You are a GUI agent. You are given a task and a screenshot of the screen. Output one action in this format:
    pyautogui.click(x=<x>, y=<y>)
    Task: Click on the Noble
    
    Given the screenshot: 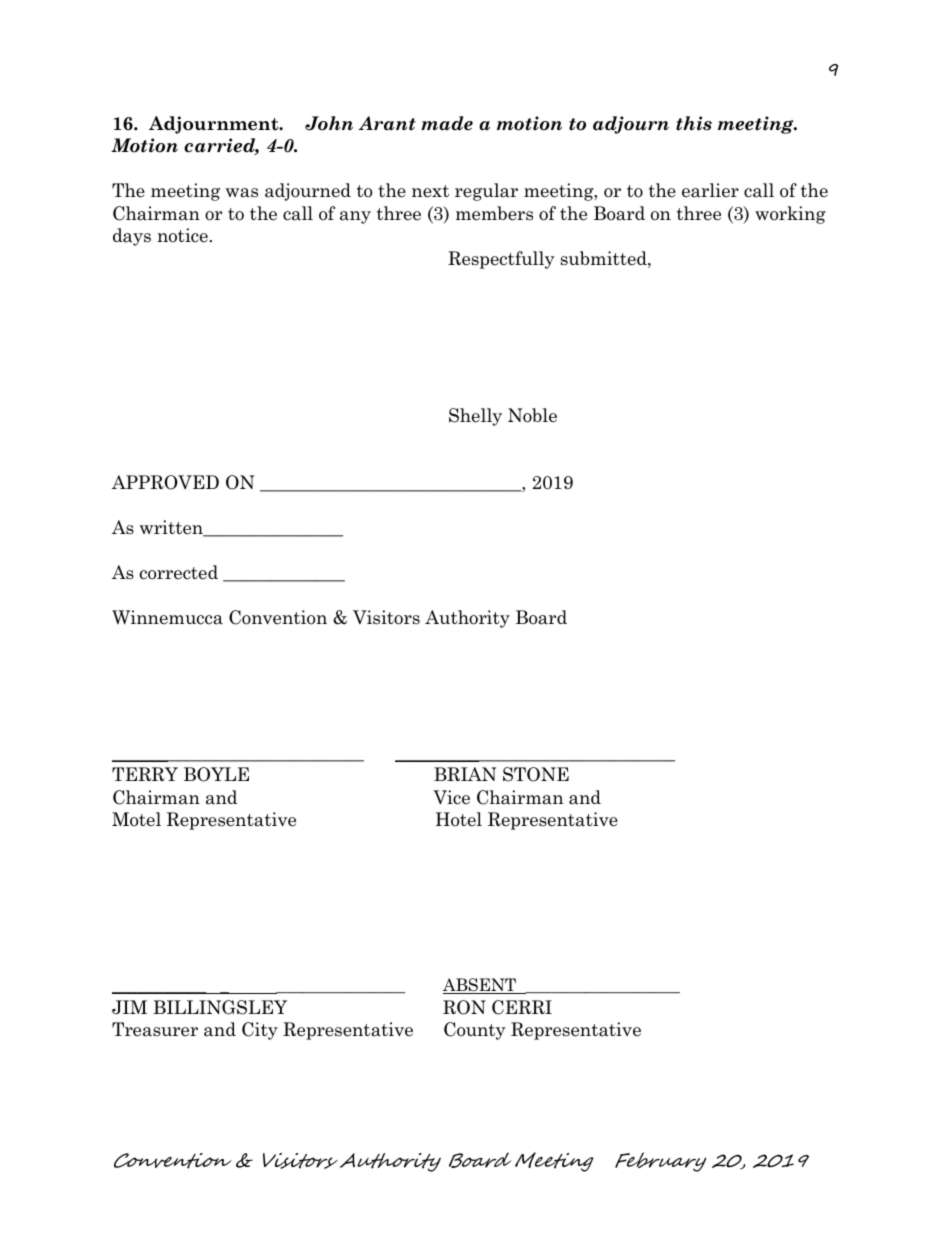 What is the action you would take?
    pyautogui.click(x=532, y=415)
